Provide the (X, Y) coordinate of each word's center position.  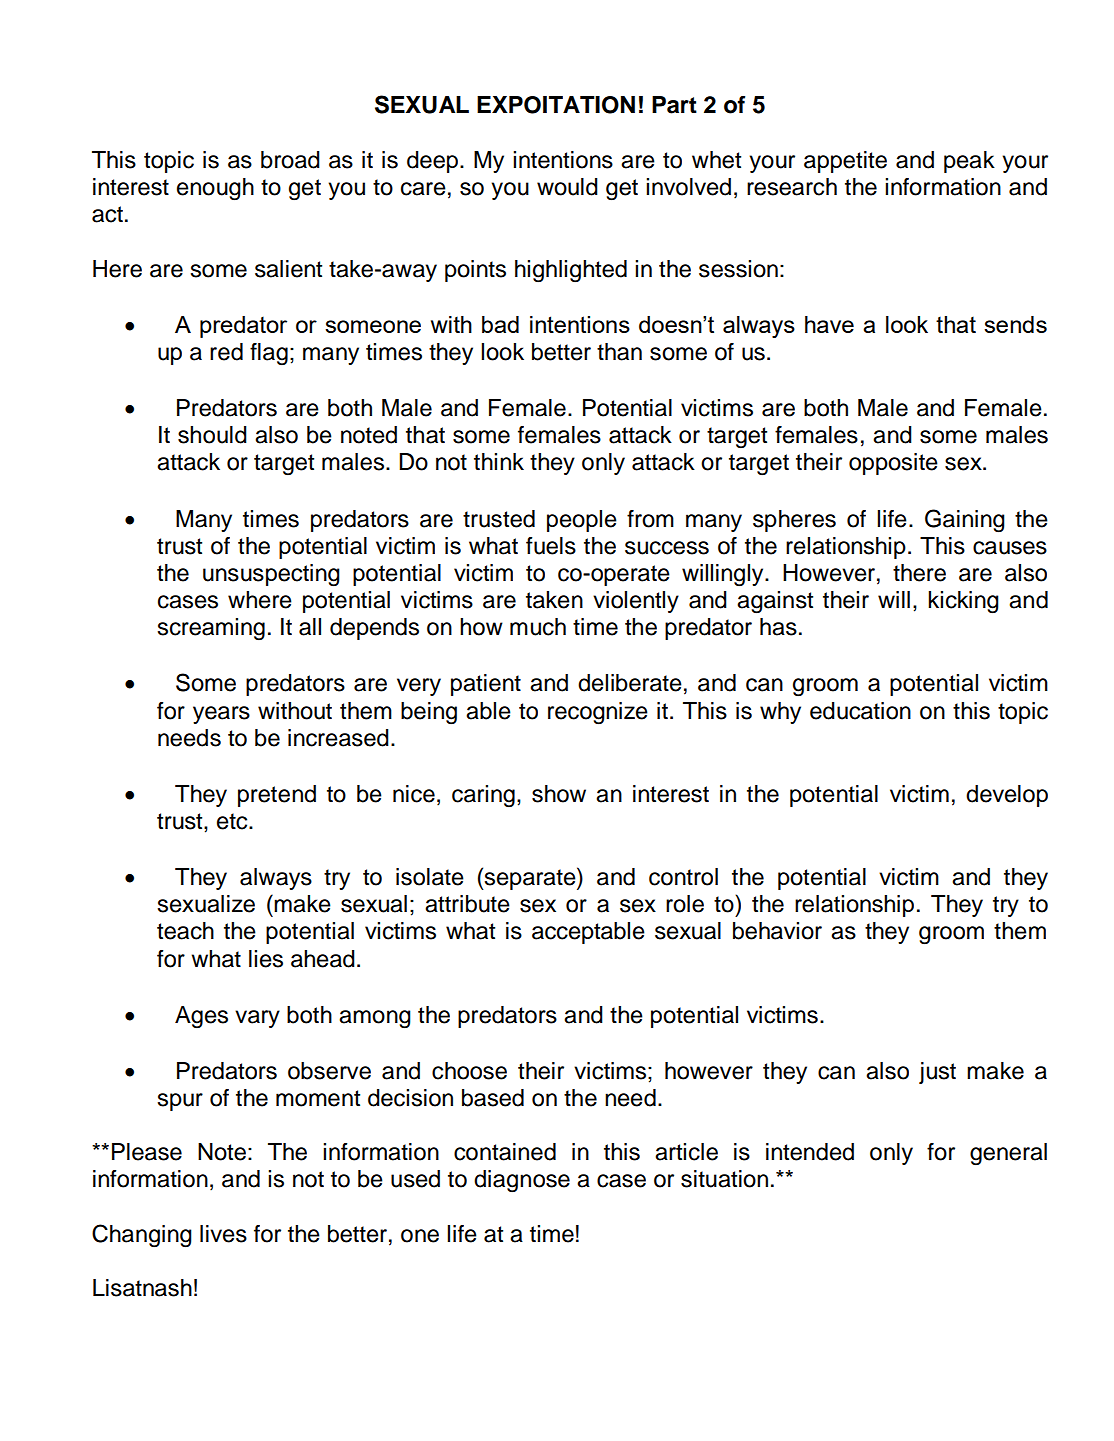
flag (269, 354)
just (937, 1073)
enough (215, 189)
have (829, 324)
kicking (963, 602)
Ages (201, 1017)
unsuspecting (271, 575)
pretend (277, 796)
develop (1007, 796)
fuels (551, 546)
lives (223, 1234)
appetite (845, 162)
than (619, 352)
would (567, 187)
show (559, 794)
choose (469, 1071)
